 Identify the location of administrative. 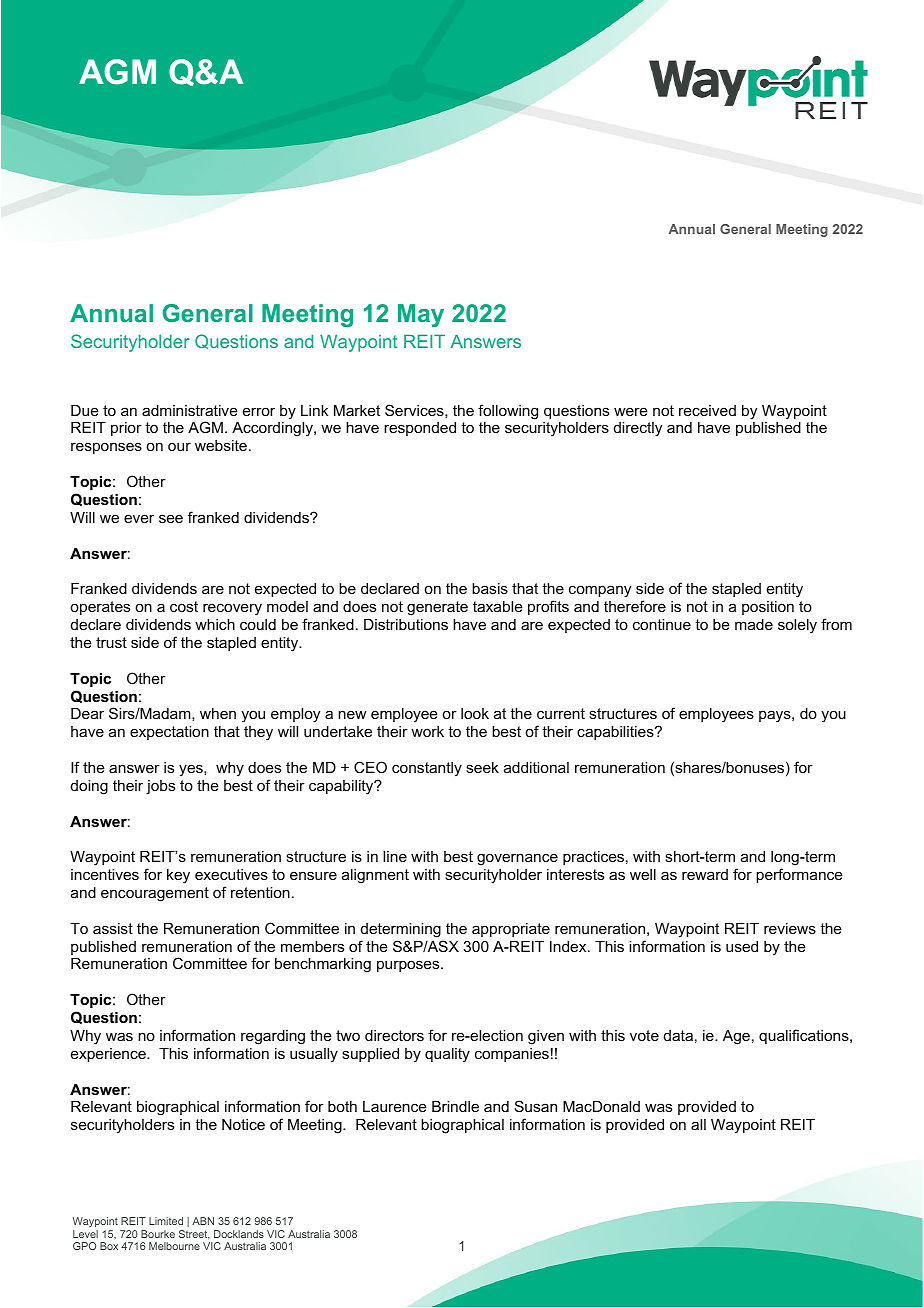
(190, 410).
